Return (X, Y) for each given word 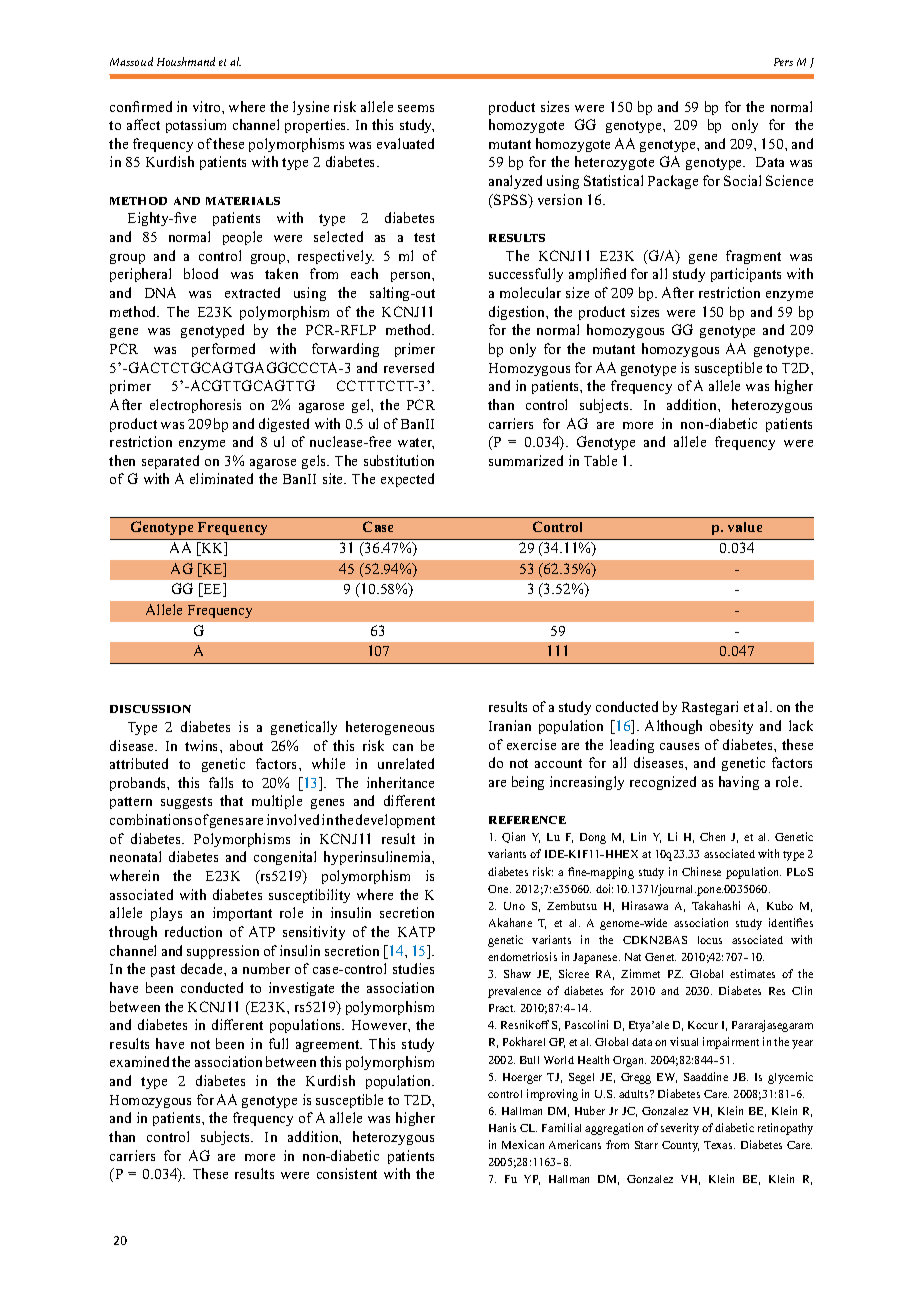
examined (139, 1061)
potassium (196, 126)
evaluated (405, 143)
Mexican (523, 1144)
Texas (719, 1145)
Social (742, 180)
